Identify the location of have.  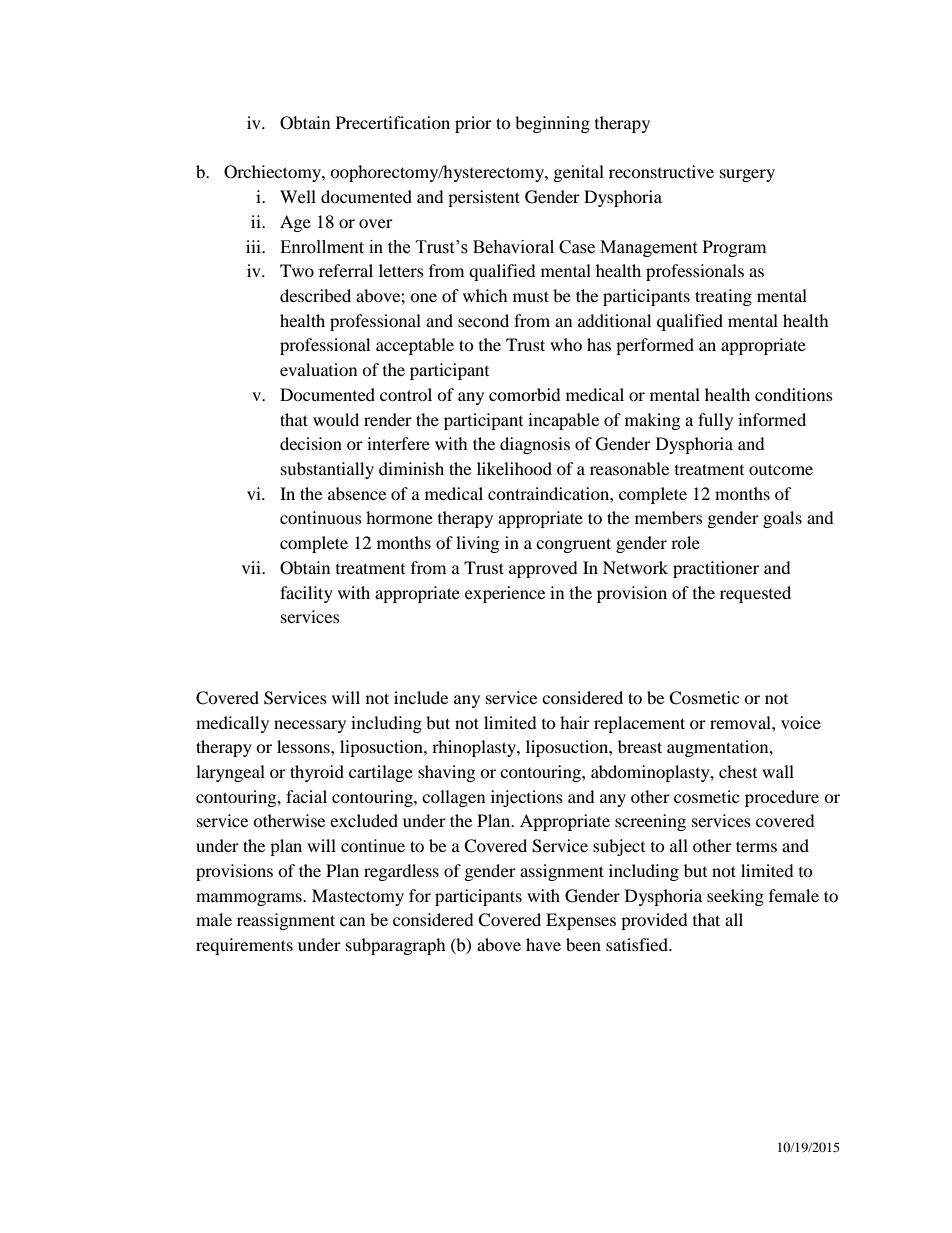
(543, 944).
